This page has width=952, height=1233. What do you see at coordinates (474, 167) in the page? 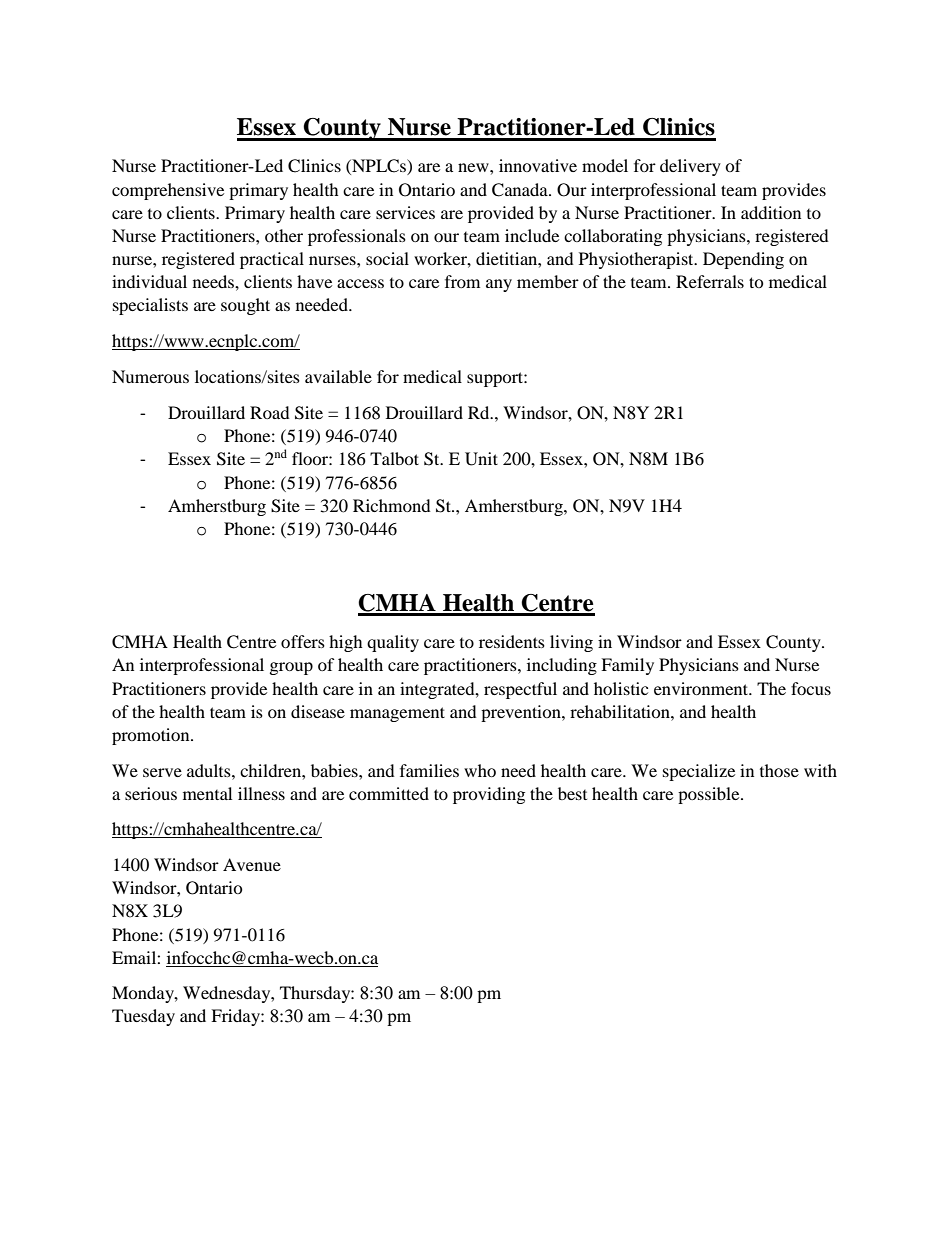
I see `new` at bounding box center [474, 167].
